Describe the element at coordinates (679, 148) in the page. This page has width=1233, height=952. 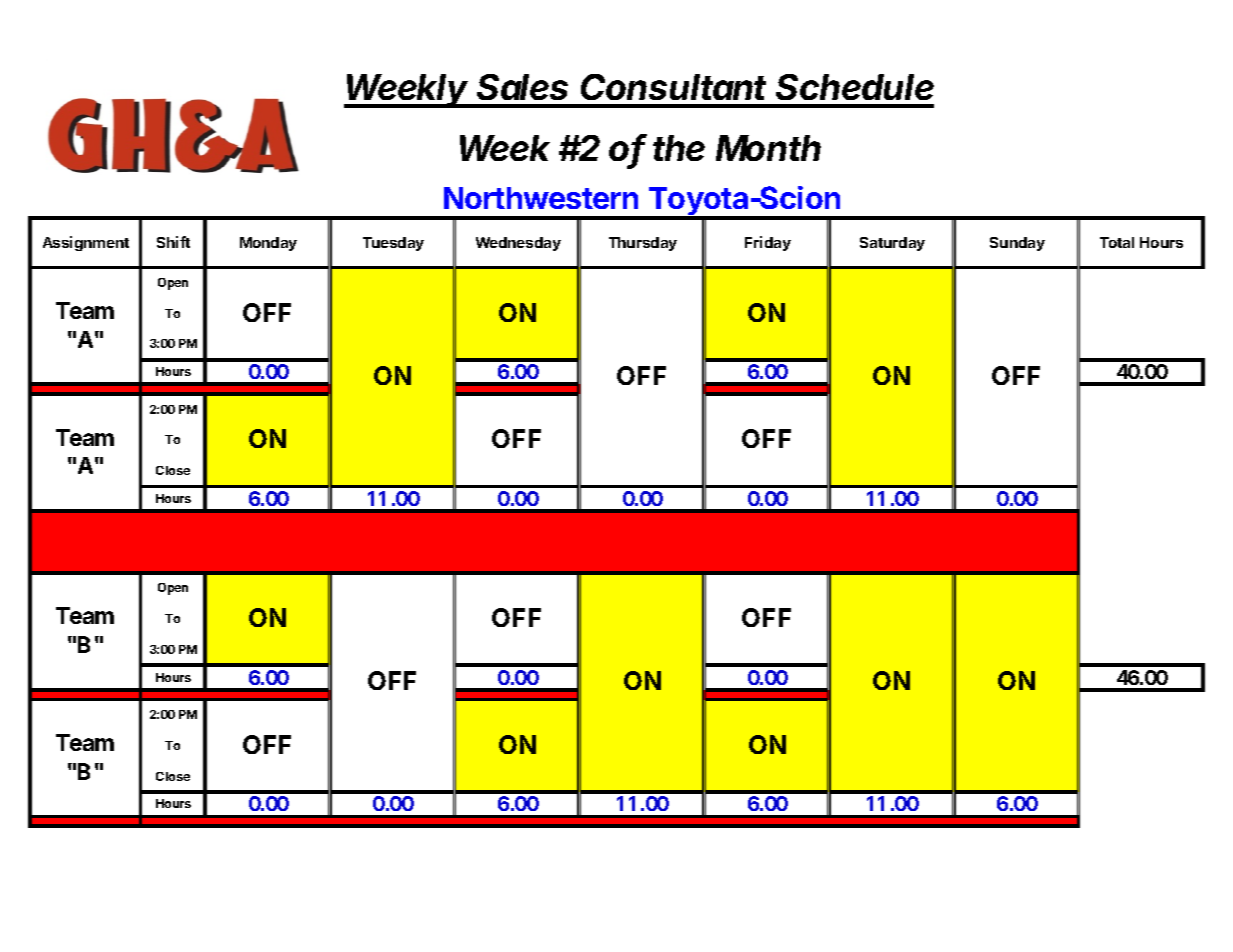
I see `the` at that location.
